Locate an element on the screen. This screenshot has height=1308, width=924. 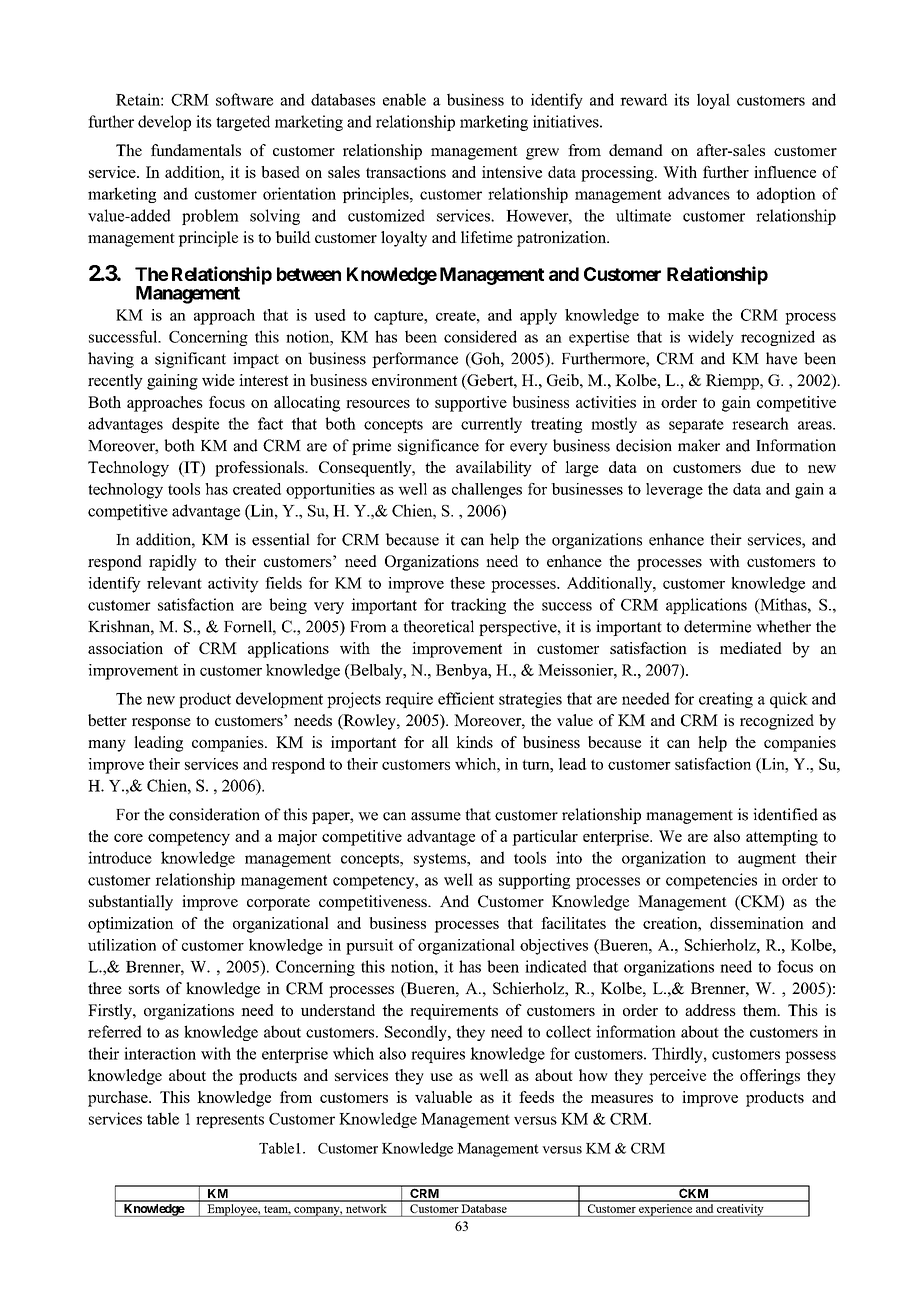
consideration is located at coordinates (214, 814).
